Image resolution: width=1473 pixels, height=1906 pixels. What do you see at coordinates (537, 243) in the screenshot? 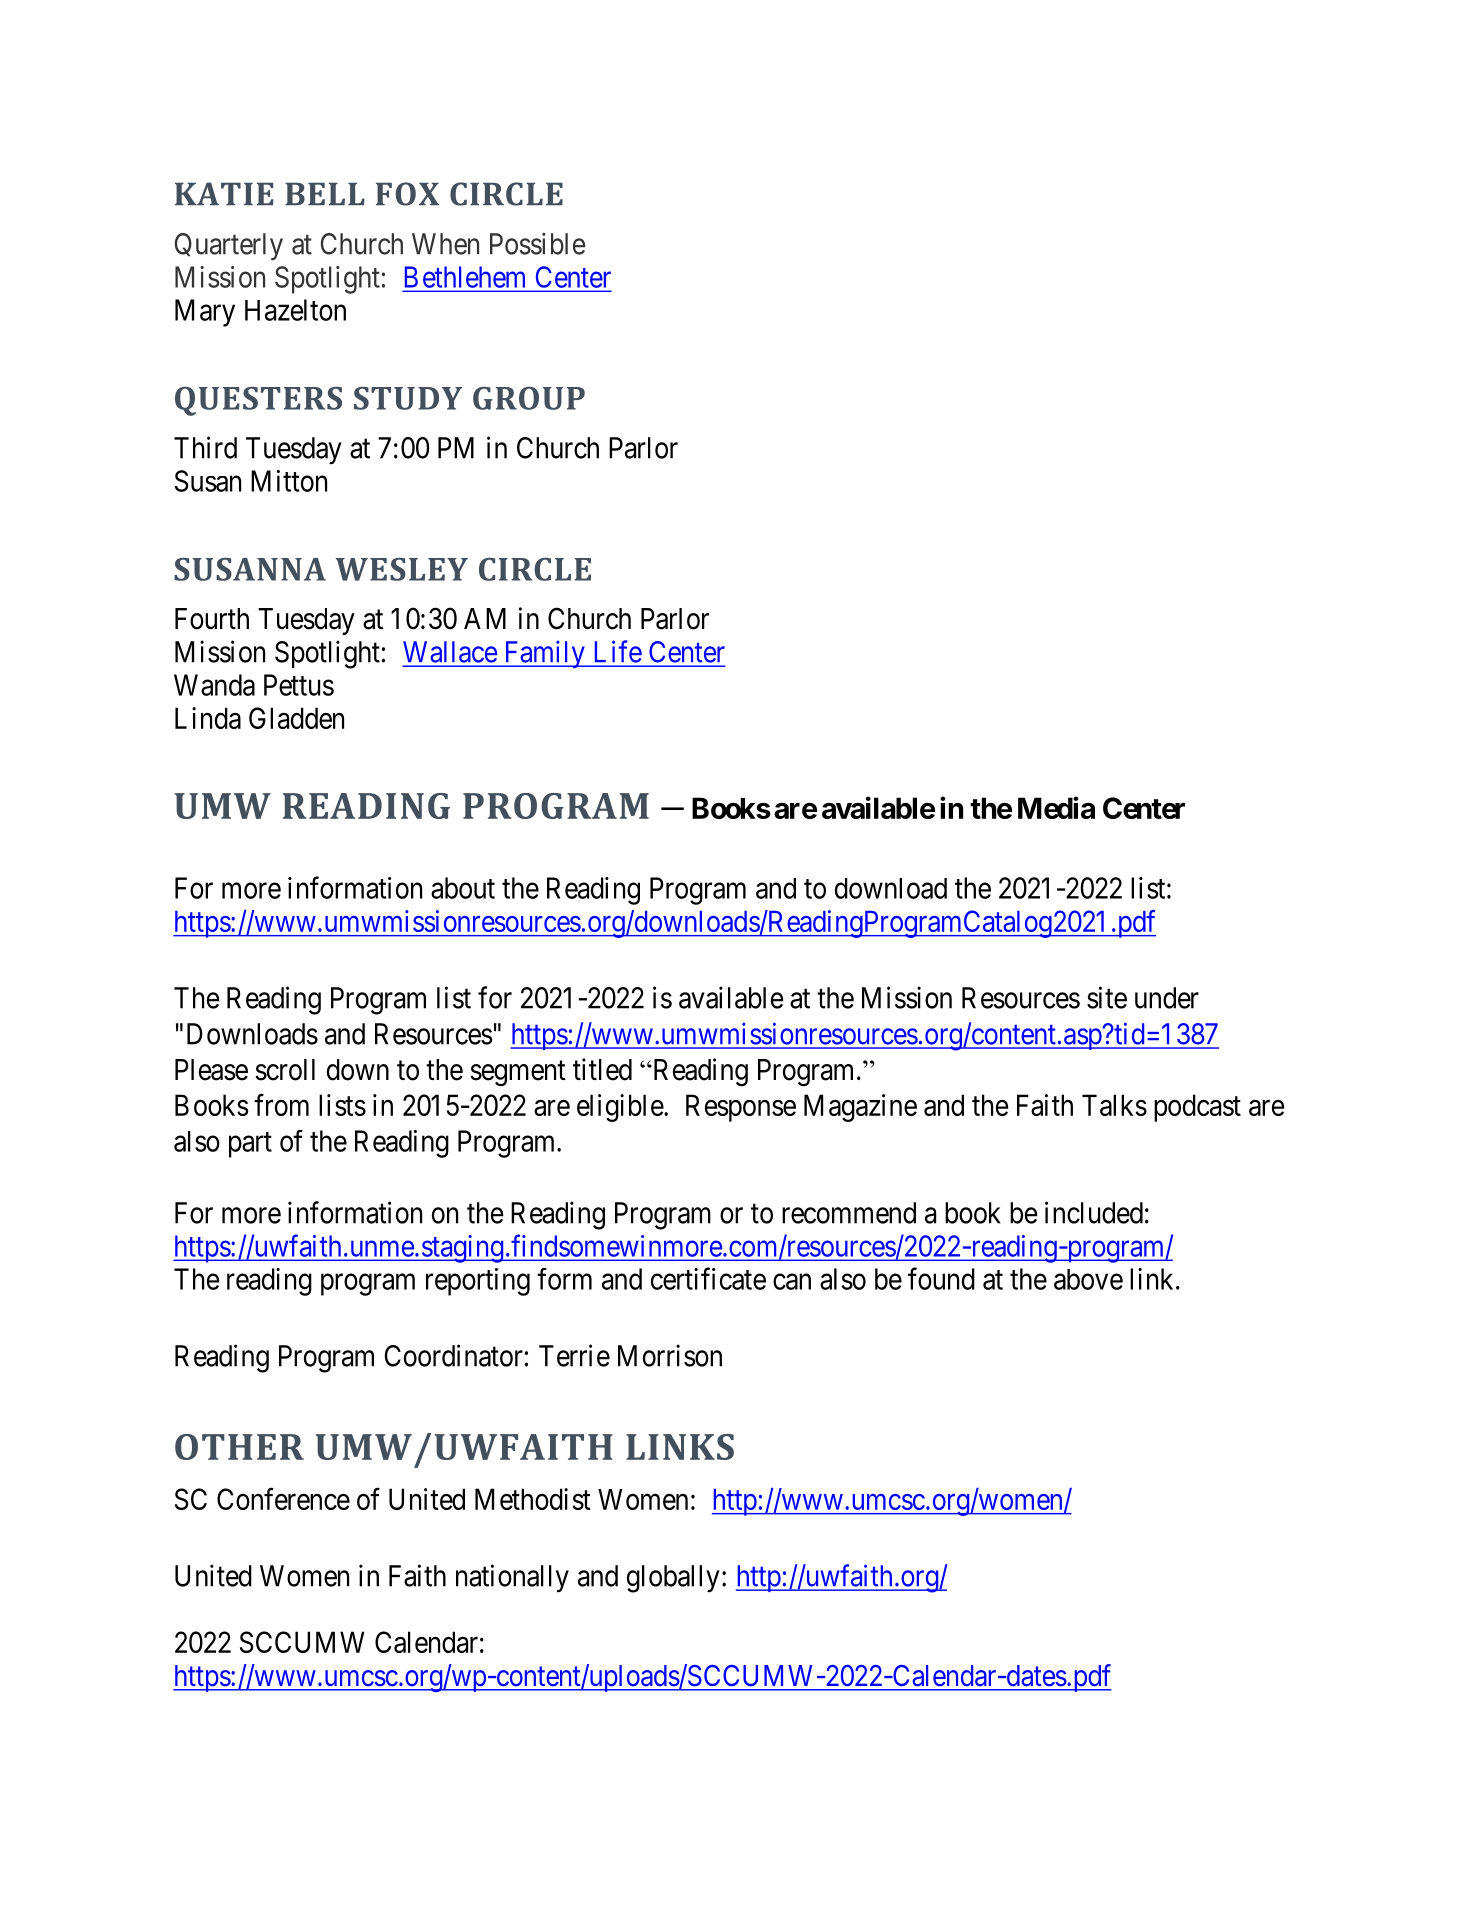
I see `Possible` at bounding box center [537, 243].
